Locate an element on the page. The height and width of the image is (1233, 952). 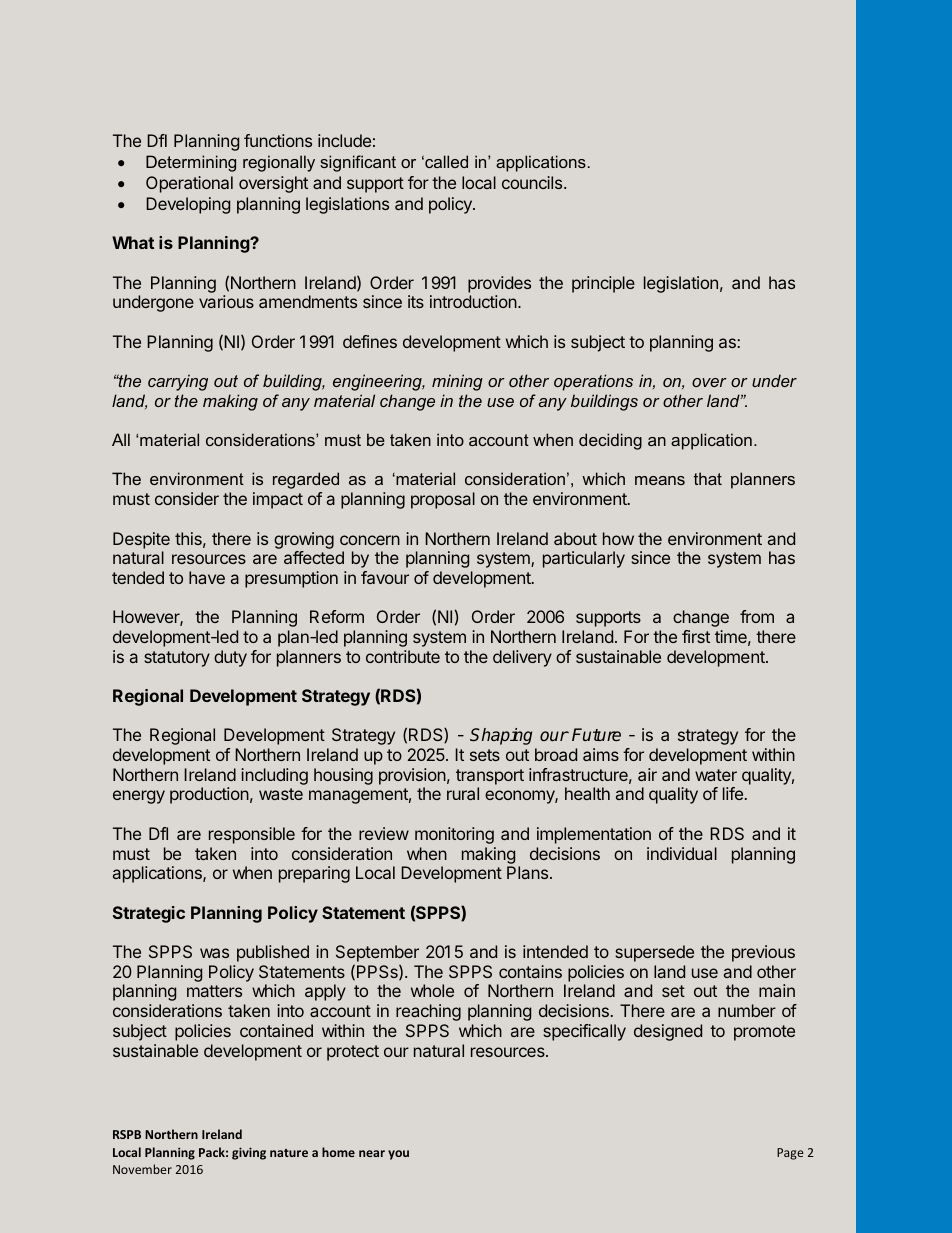
councils is located at coordinates (533, 182).
